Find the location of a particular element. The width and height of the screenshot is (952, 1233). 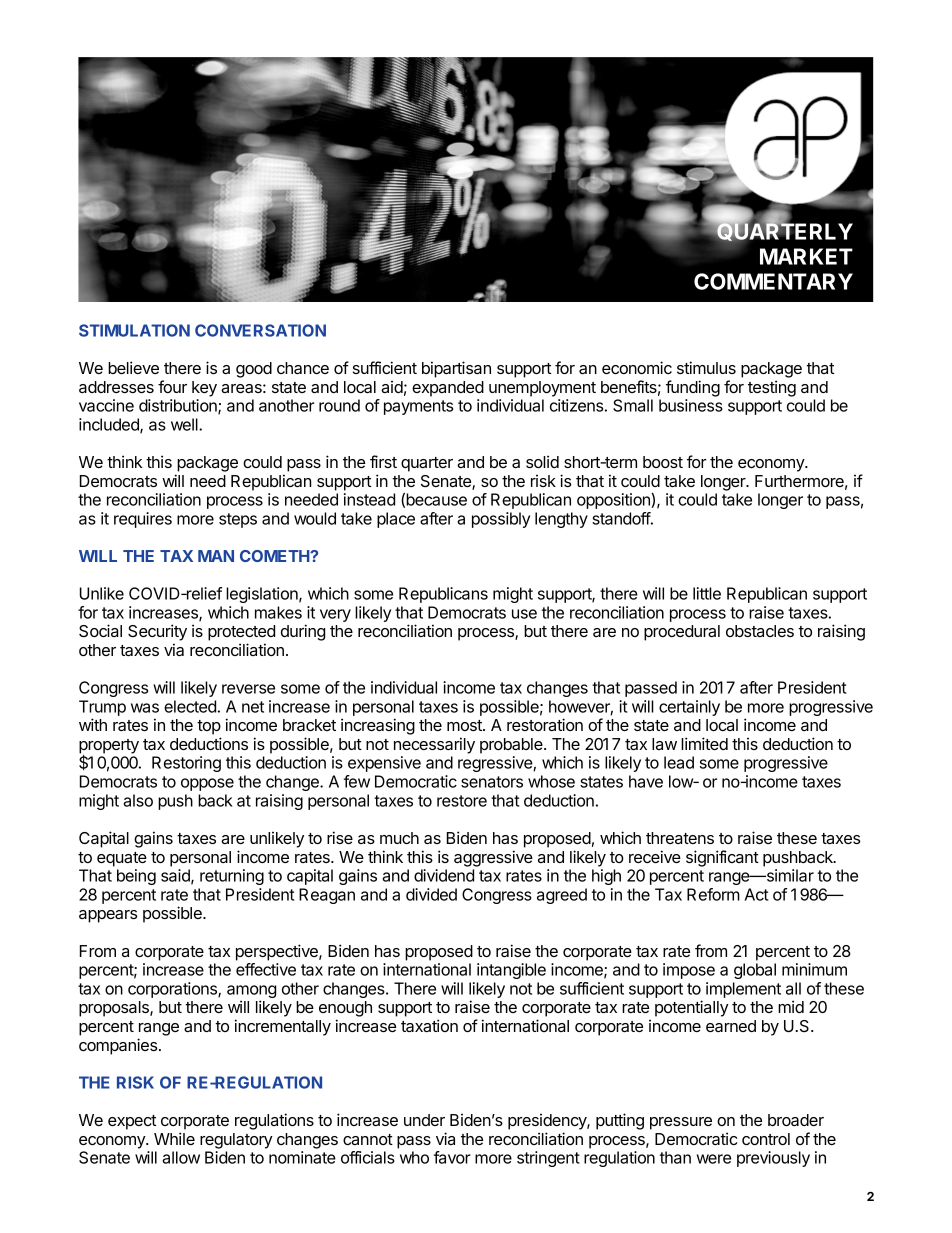

corporations is located at coordinates (173, 990).
